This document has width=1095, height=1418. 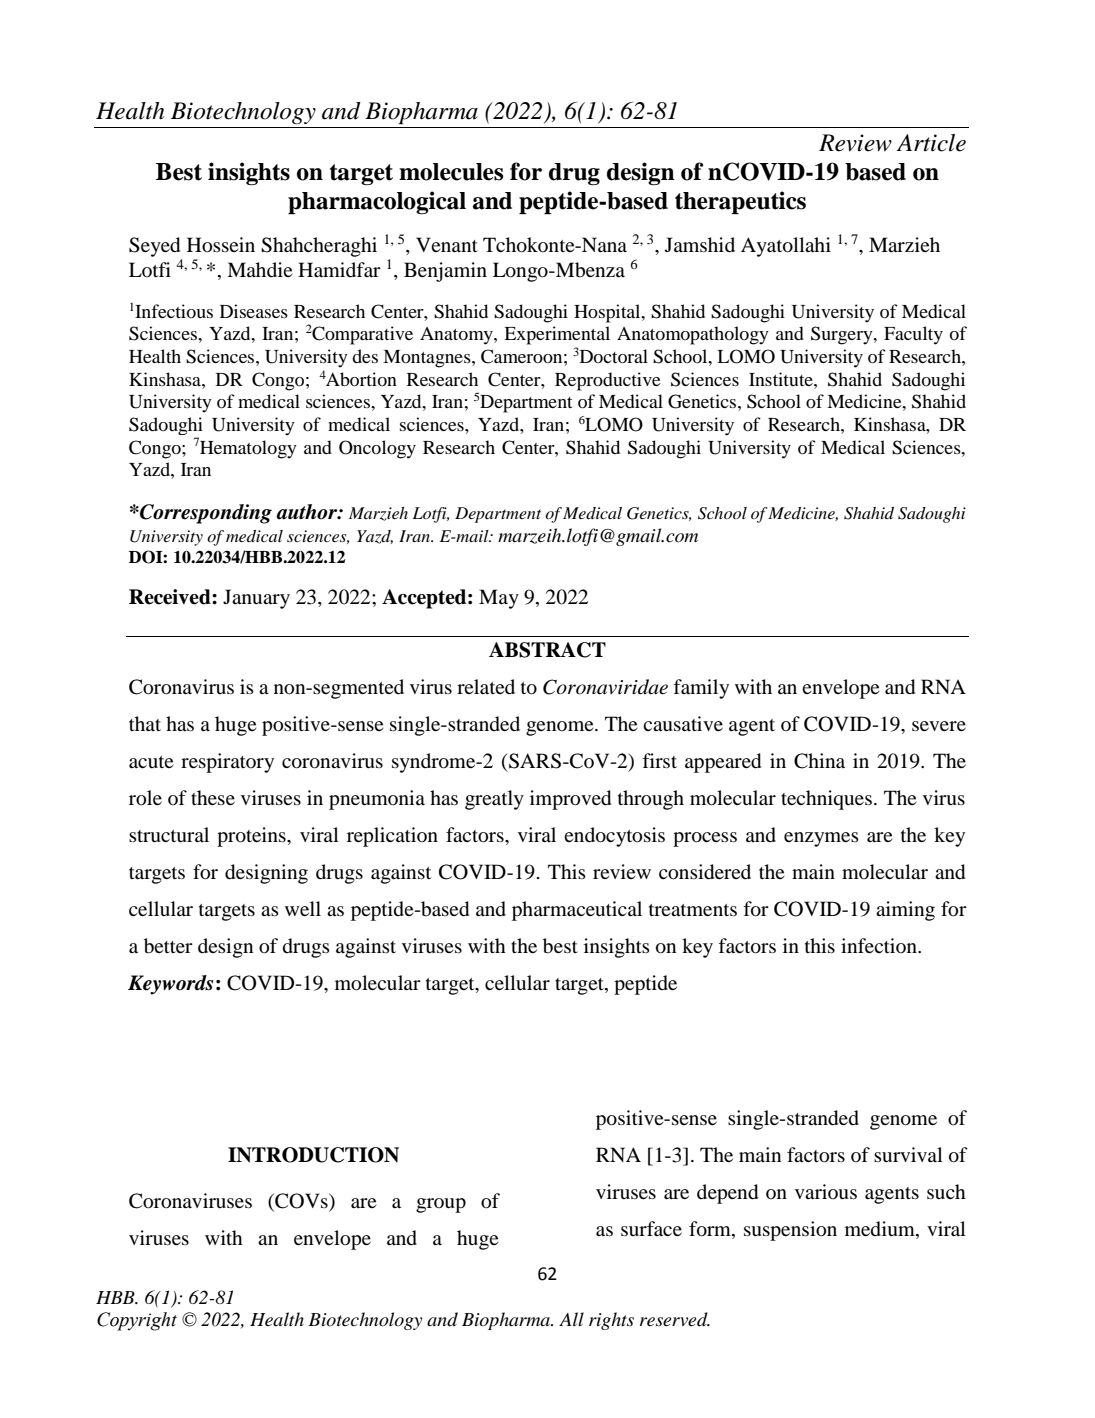 What do you see at coordinates (499, 599) in the document?
I see `May` at bounding box center [499, 599].
